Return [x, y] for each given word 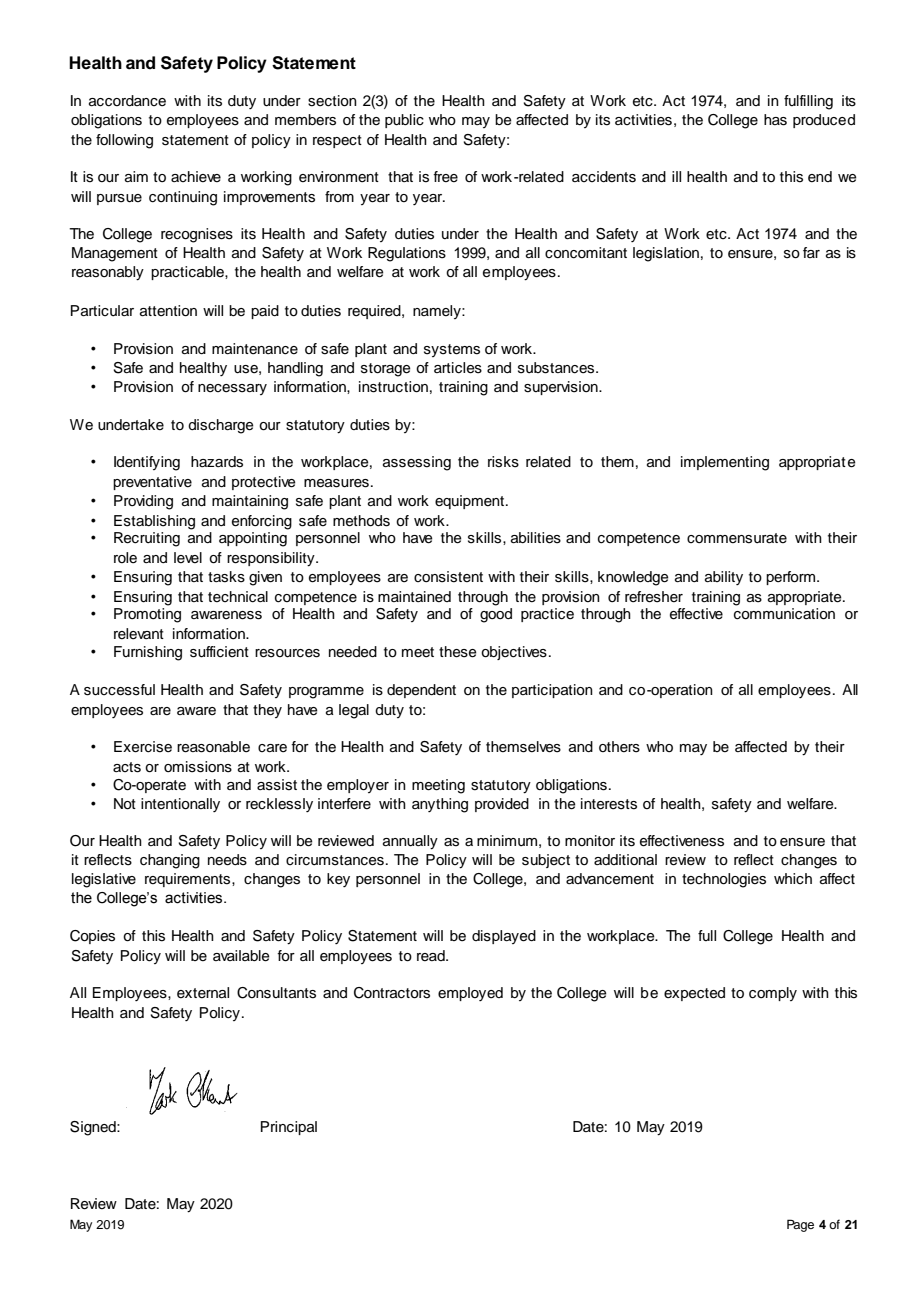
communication [784, 614]
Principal [289, 1128]
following [124, 141]
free [445, 176]
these [458, 652]
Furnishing [148, 653]
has [775, 120]
